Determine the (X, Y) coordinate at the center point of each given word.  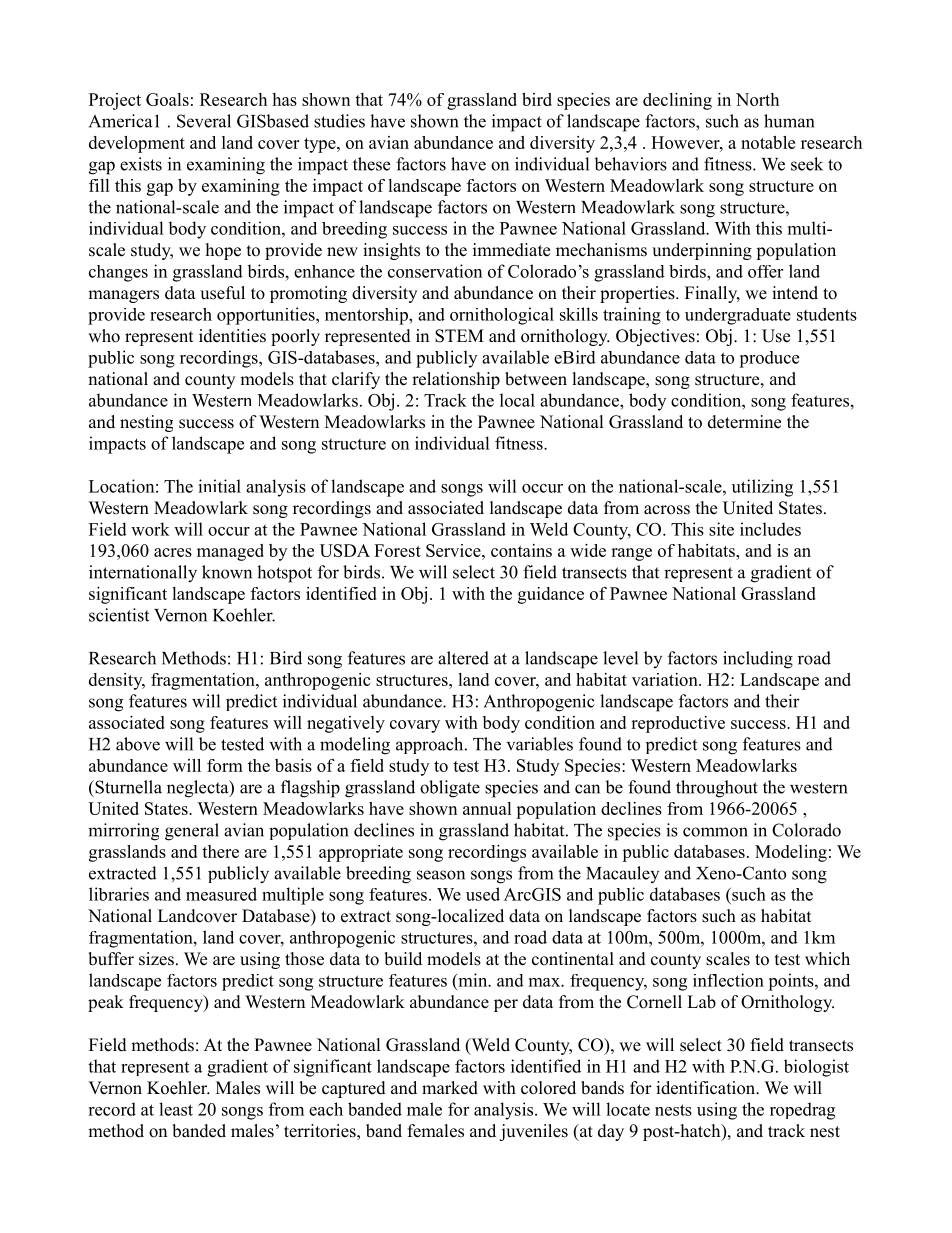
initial (219, 486)
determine (744, 422)
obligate (450, 789)
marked (450, 1088)
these (371, 164)
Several (204, 121)
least (176, 1109)
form (225, 765)
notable (768, 142)
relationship (456, 380)
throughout (717, 789)
